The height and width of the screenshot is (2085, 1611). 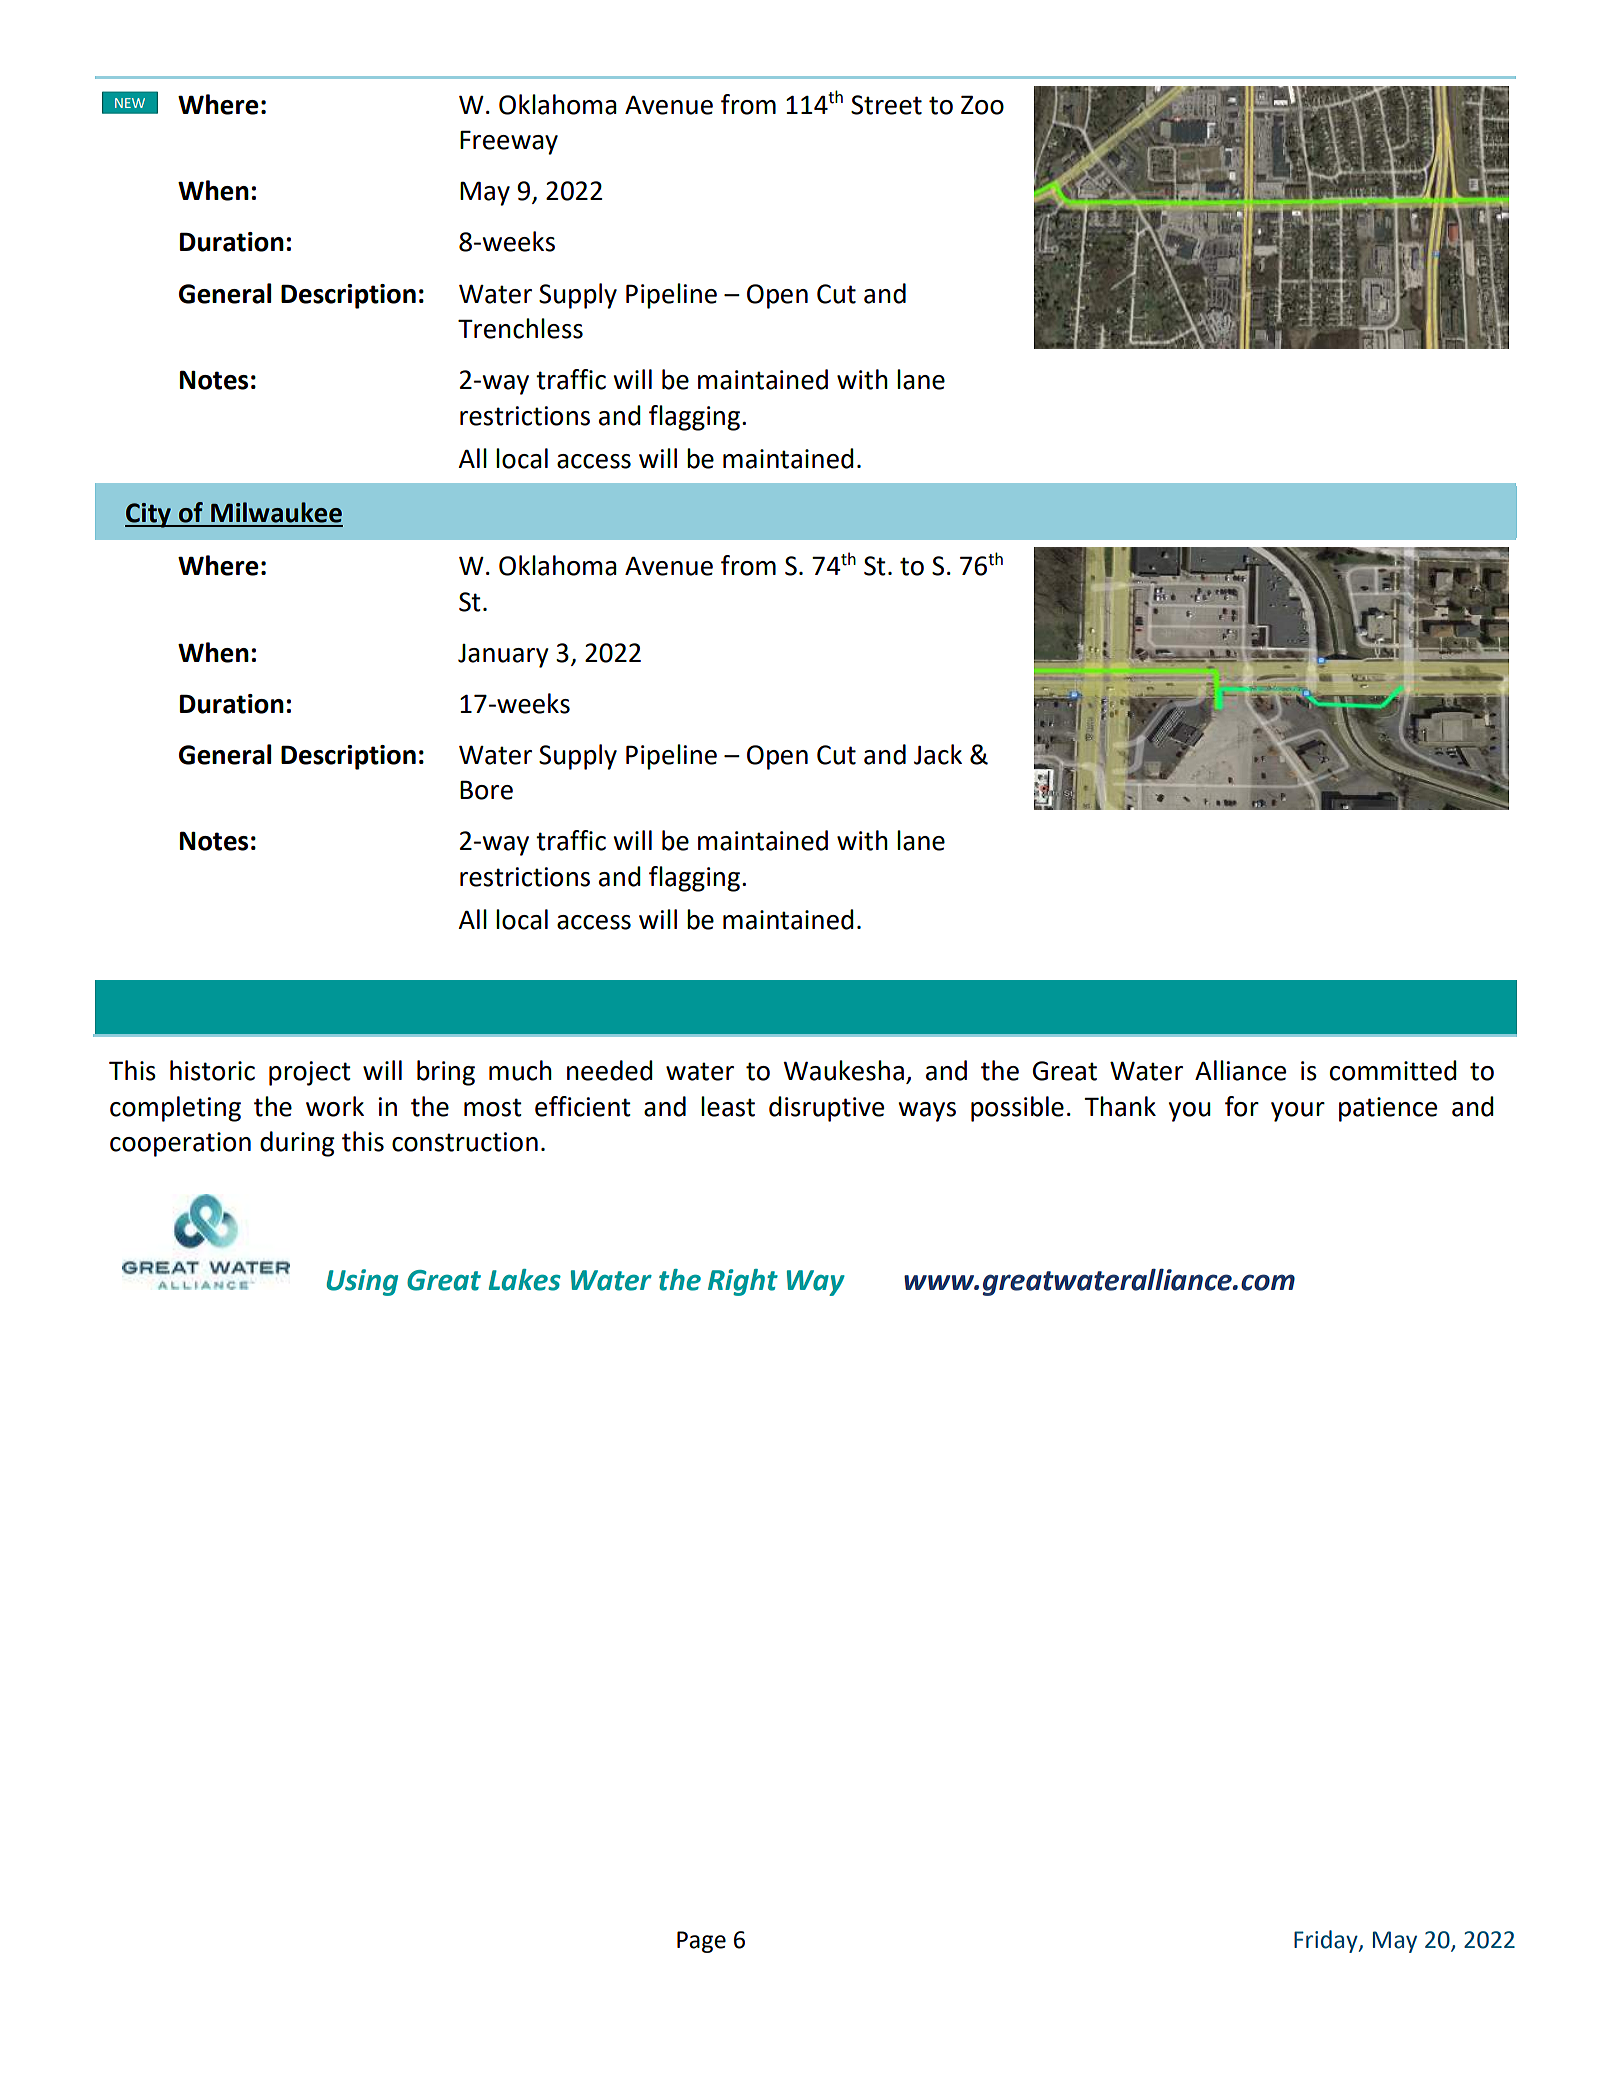 What do you see at coordinates (701, 1942) in the screenshot?
I see `Page` at bounding box center [701, 1942].
